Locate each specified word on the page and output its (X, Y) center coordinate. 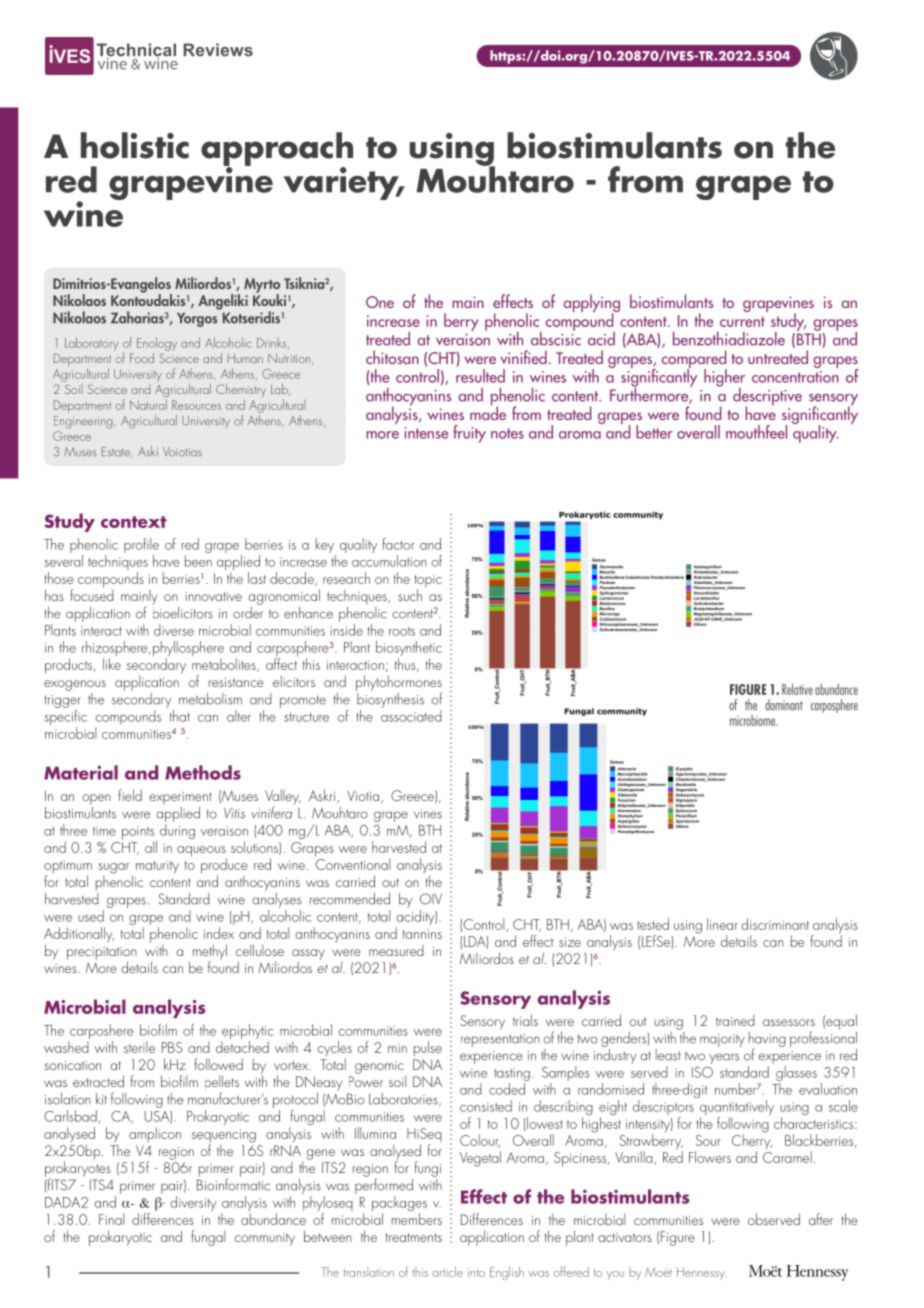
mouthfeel (756, 432)
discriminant (775, 924)
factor (398, 544)
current (742, 321)
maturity (157, 867)
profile (141, 547)
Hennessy (701, 1273)
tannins (422, 934)
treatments (414, 1237)
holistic (135, 145)
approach (277, 150)
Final (111, 1219)
